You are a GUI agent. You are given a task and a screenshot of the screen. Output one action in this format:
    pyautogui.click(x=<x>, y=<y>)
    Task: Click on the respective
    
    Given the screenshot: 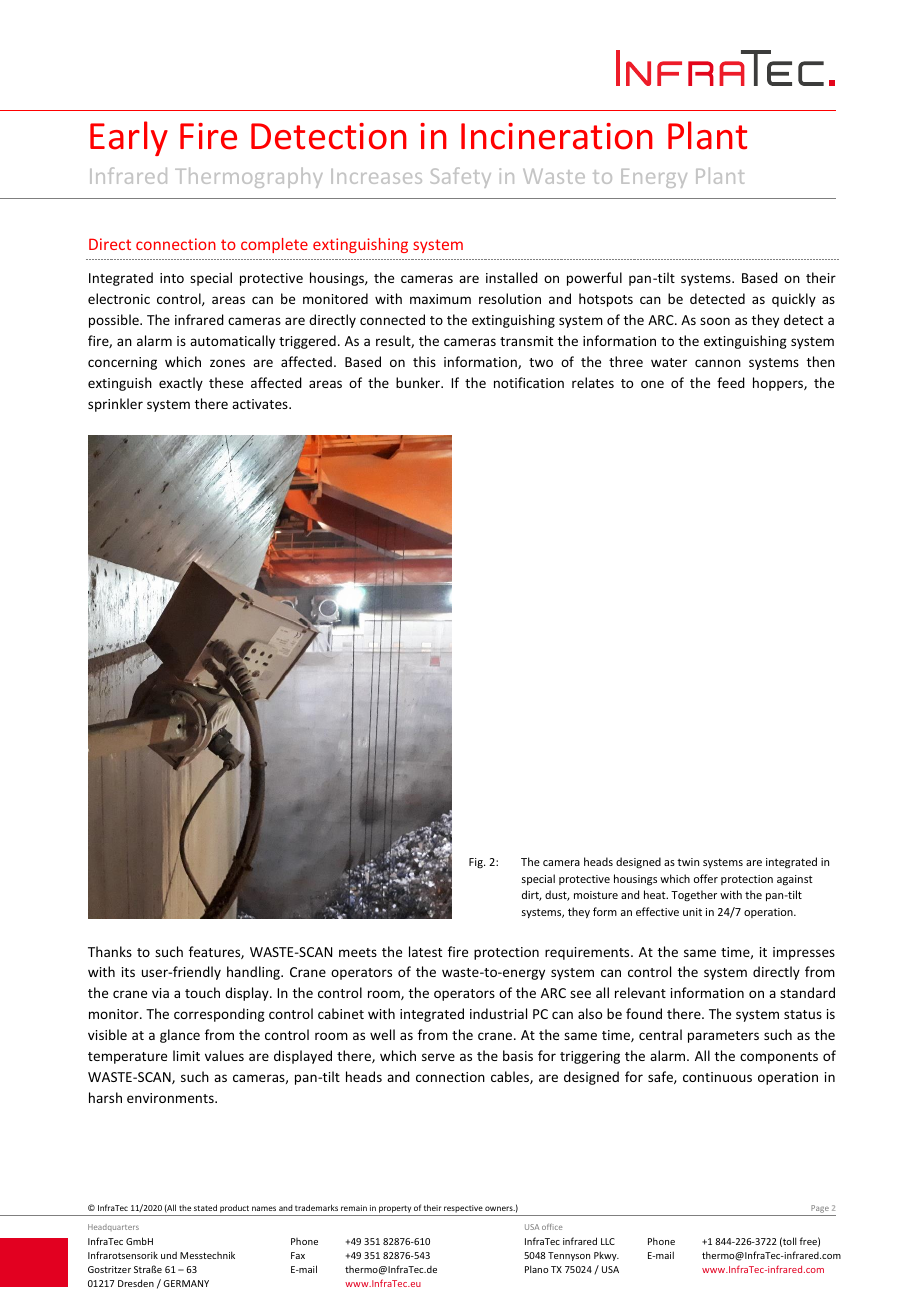 What is the action you would take?
    pyautogui.click(x=463, y=1209)
